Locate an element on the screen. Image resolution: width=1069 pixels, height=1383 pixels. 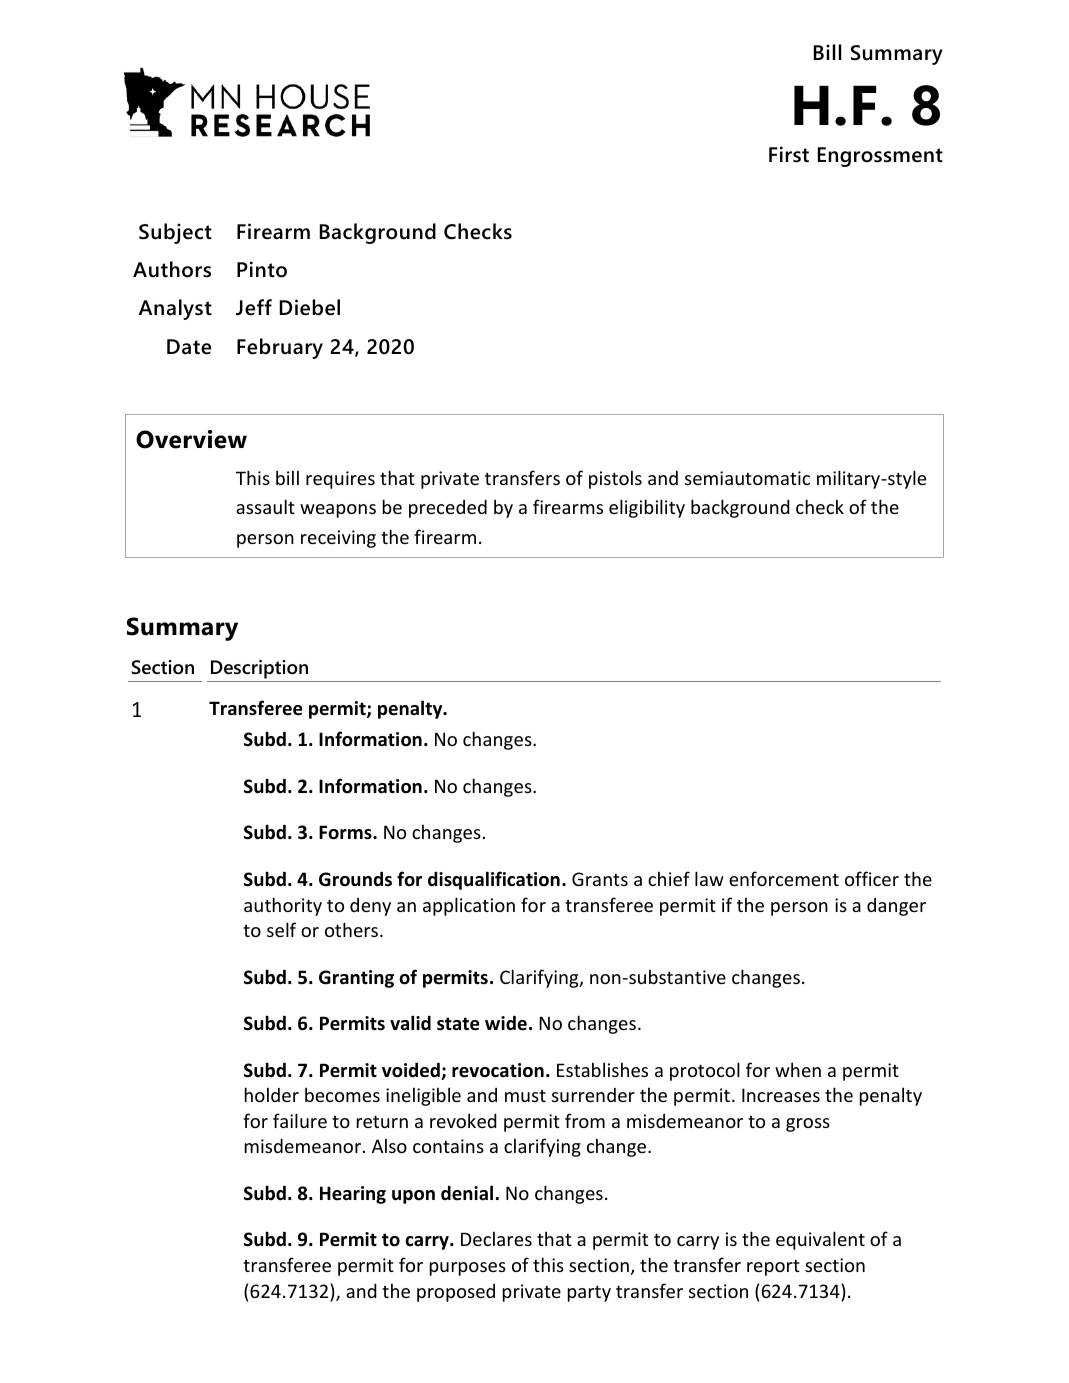
semiautomatic is located at coordinates (747, 478).
